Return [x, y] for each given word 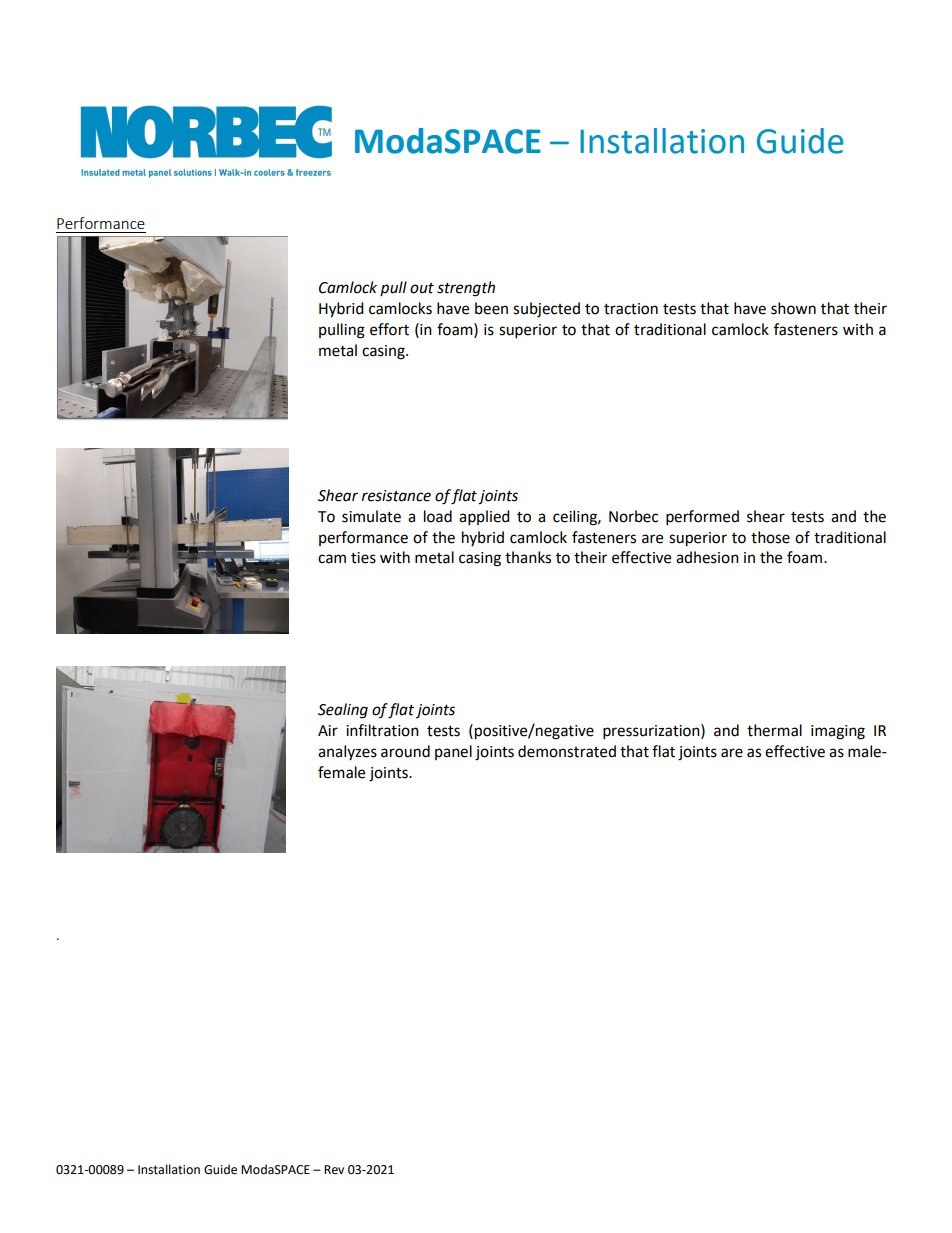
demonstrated [567, 751]
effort [389, 329]
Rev [334, 1170]
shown [793, 308]
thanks [528, 557]
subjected [546, 310]
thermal [774, 730]
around [405, 751]
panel [453, 752]
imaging [838, 732]
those [770, 537]
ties [363, 558]
